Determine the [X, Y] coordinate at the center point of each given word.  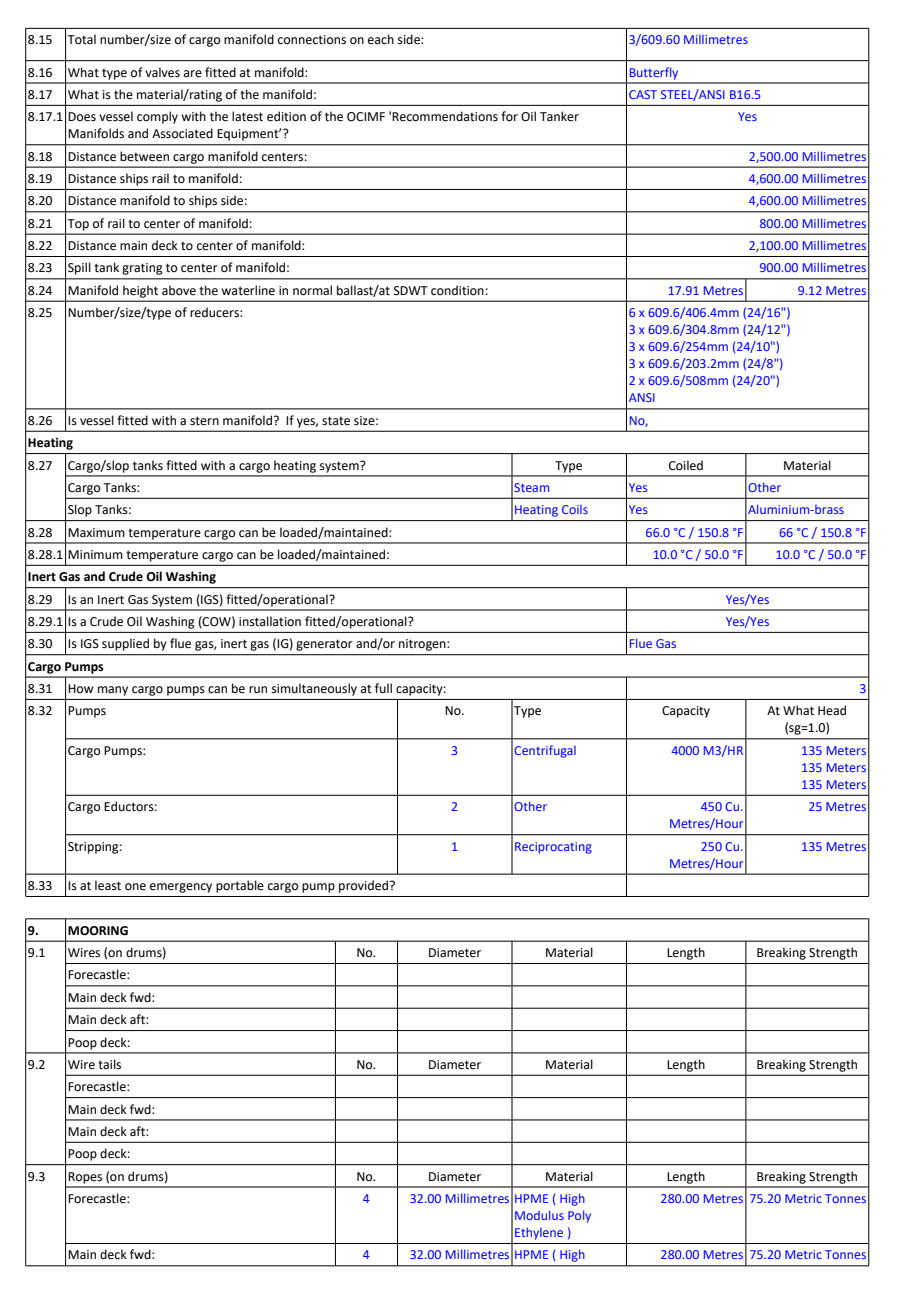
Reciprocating [553, 848]
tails [109, 1064]
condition [457, 290]
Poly [579, 1216]
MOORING [98, 931]
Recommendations [445, 116]
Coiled [686, 465]
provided [365, 886]
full [383, 688]
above [179, 290]
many [113, 691]
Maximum [96, 533]
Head [832, 710]
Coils [575, 509]
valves [162, 72]
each [381, 39]
